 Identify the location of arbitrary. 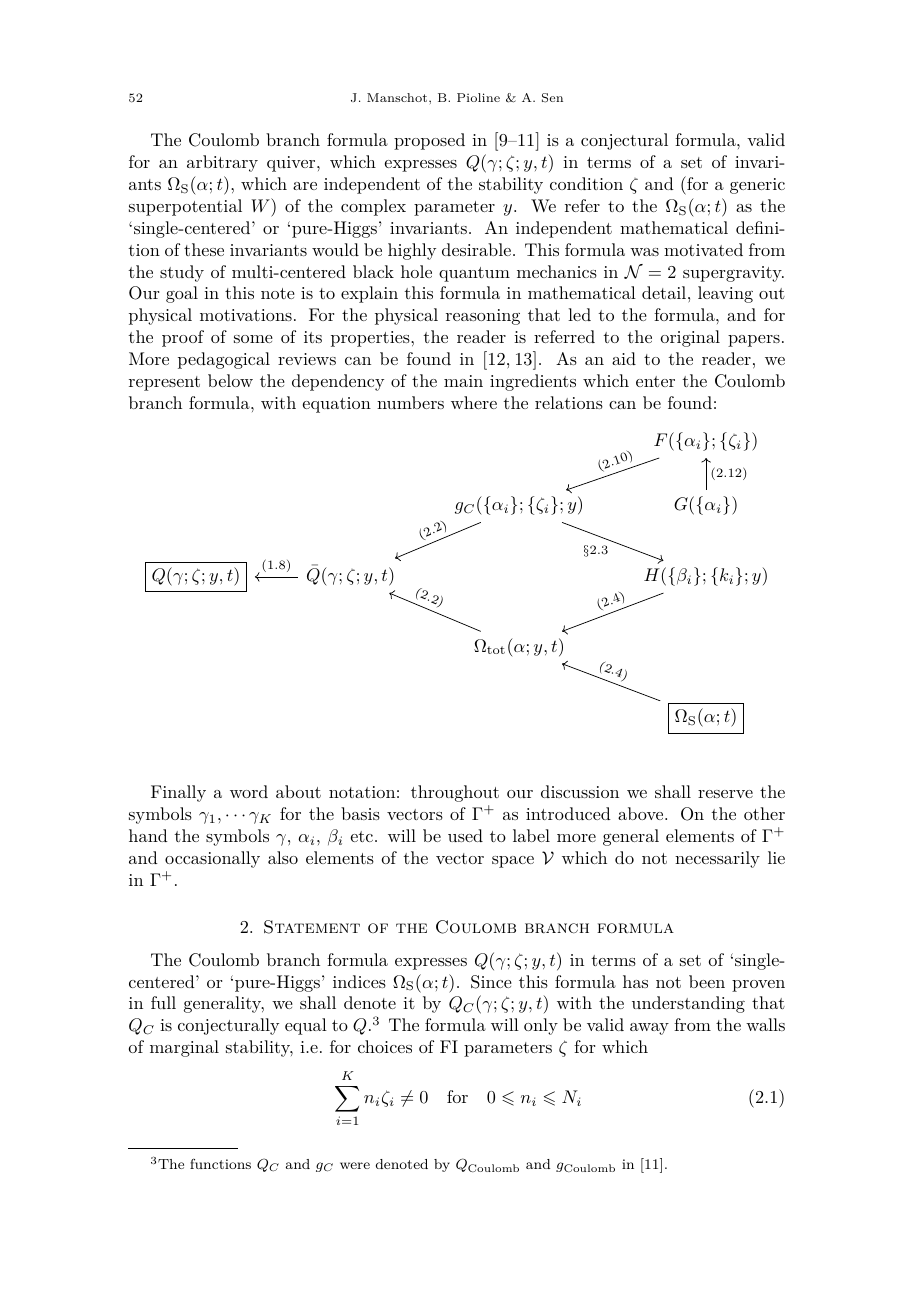
(222, 163).
